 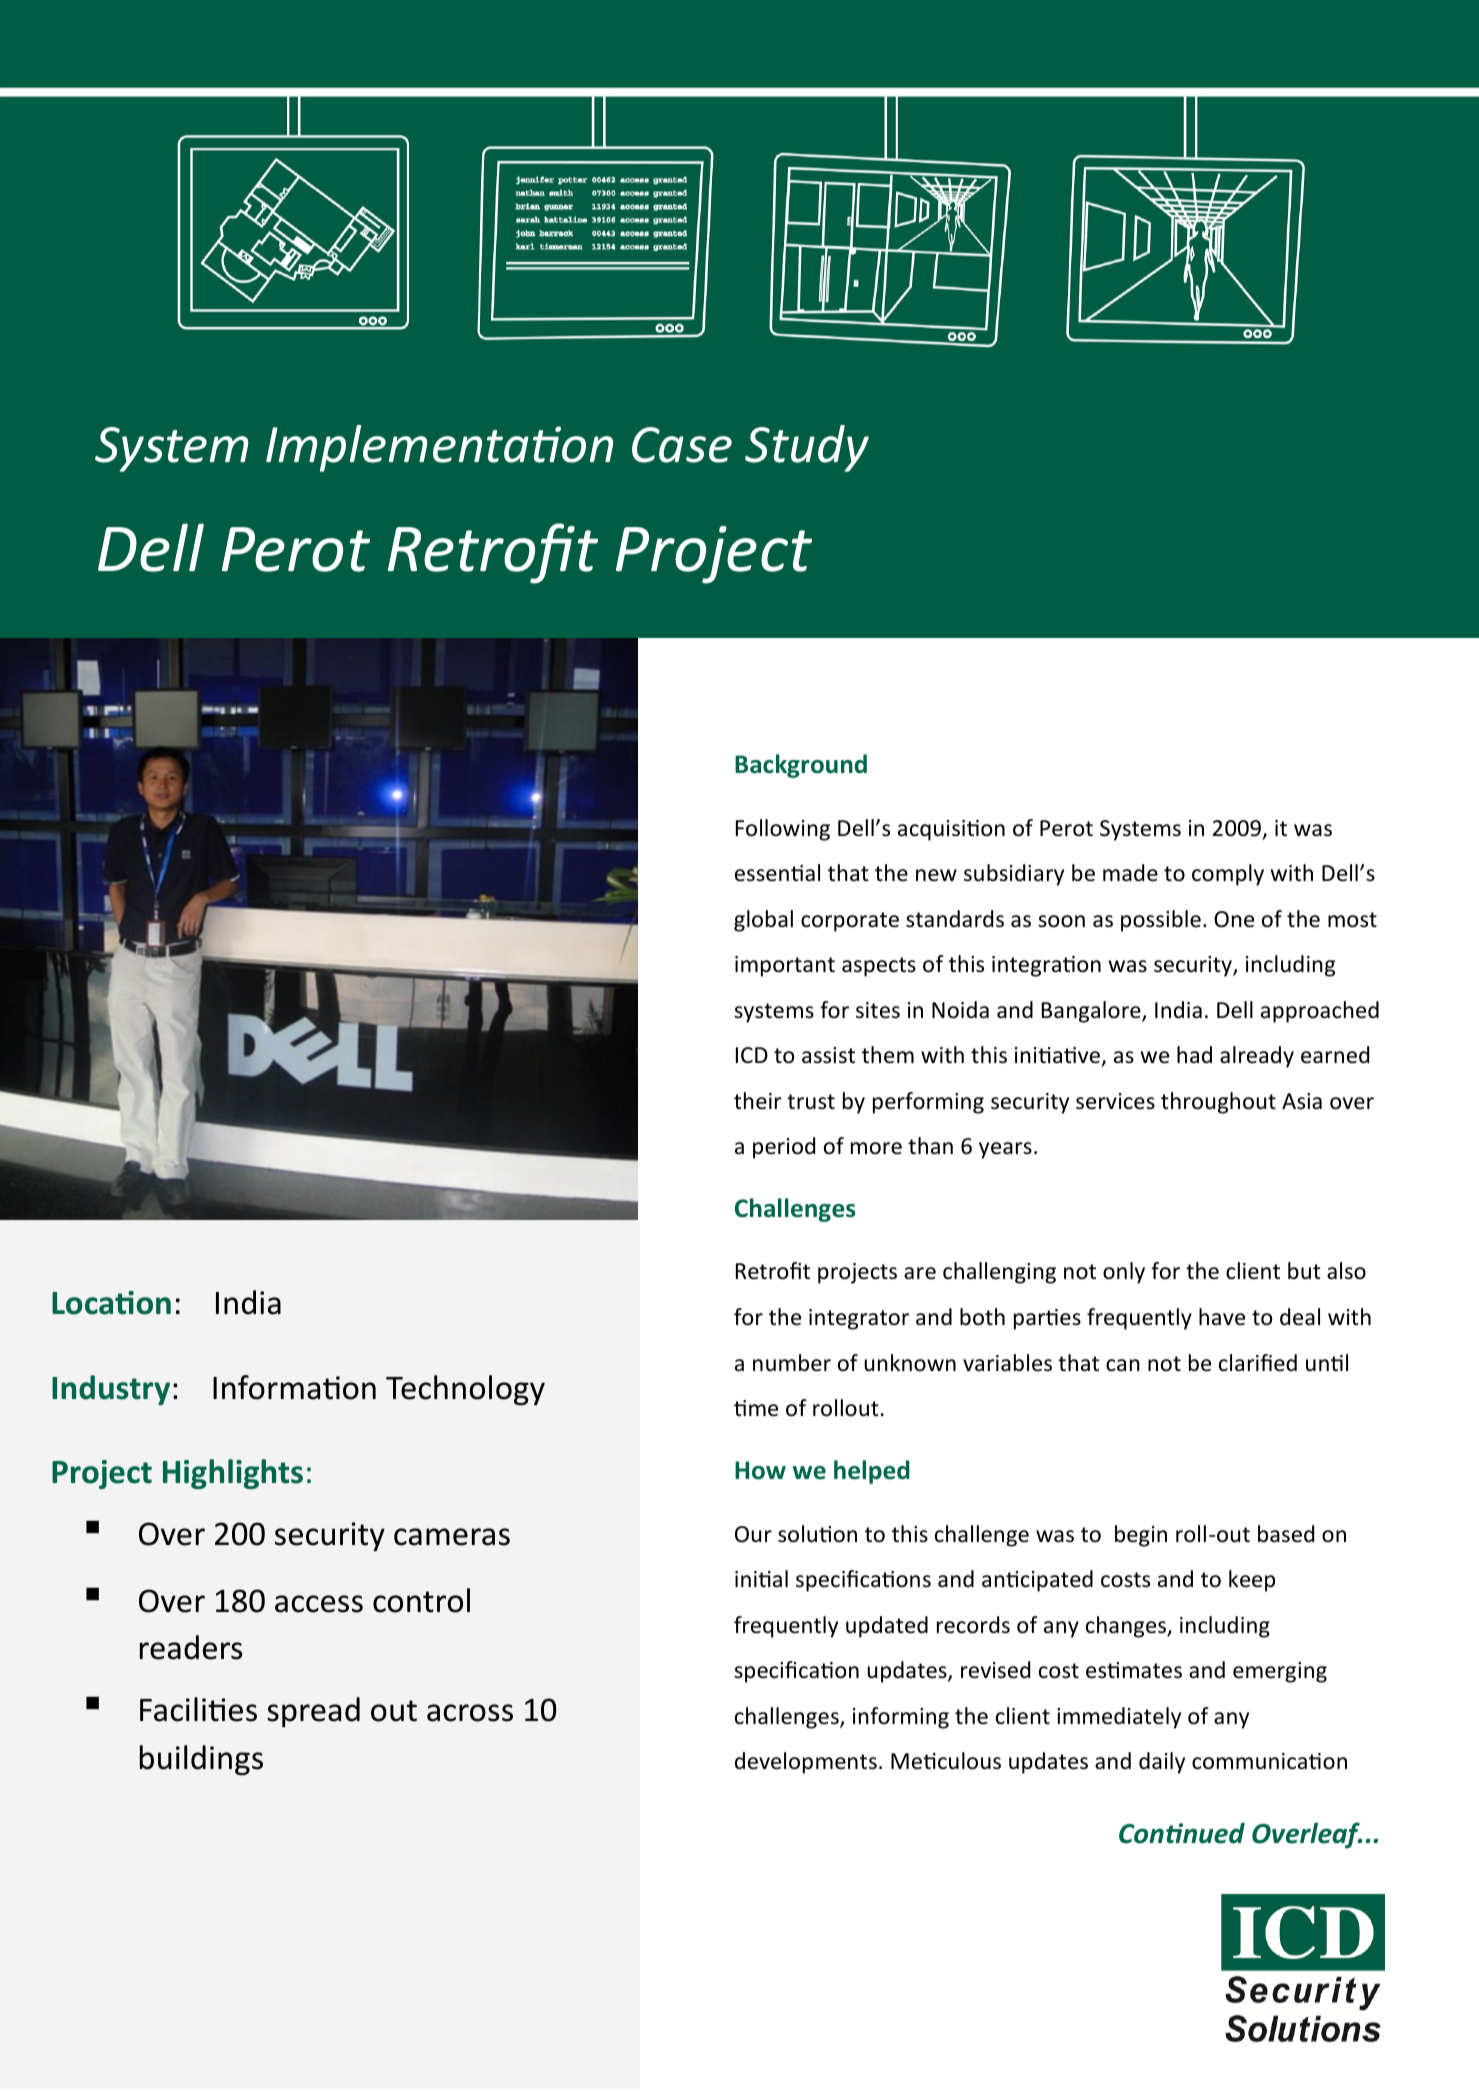 What do you see at coordinates (792, 1363) in the screenshot?
I see `number` at bounding box center [792, 1363].
